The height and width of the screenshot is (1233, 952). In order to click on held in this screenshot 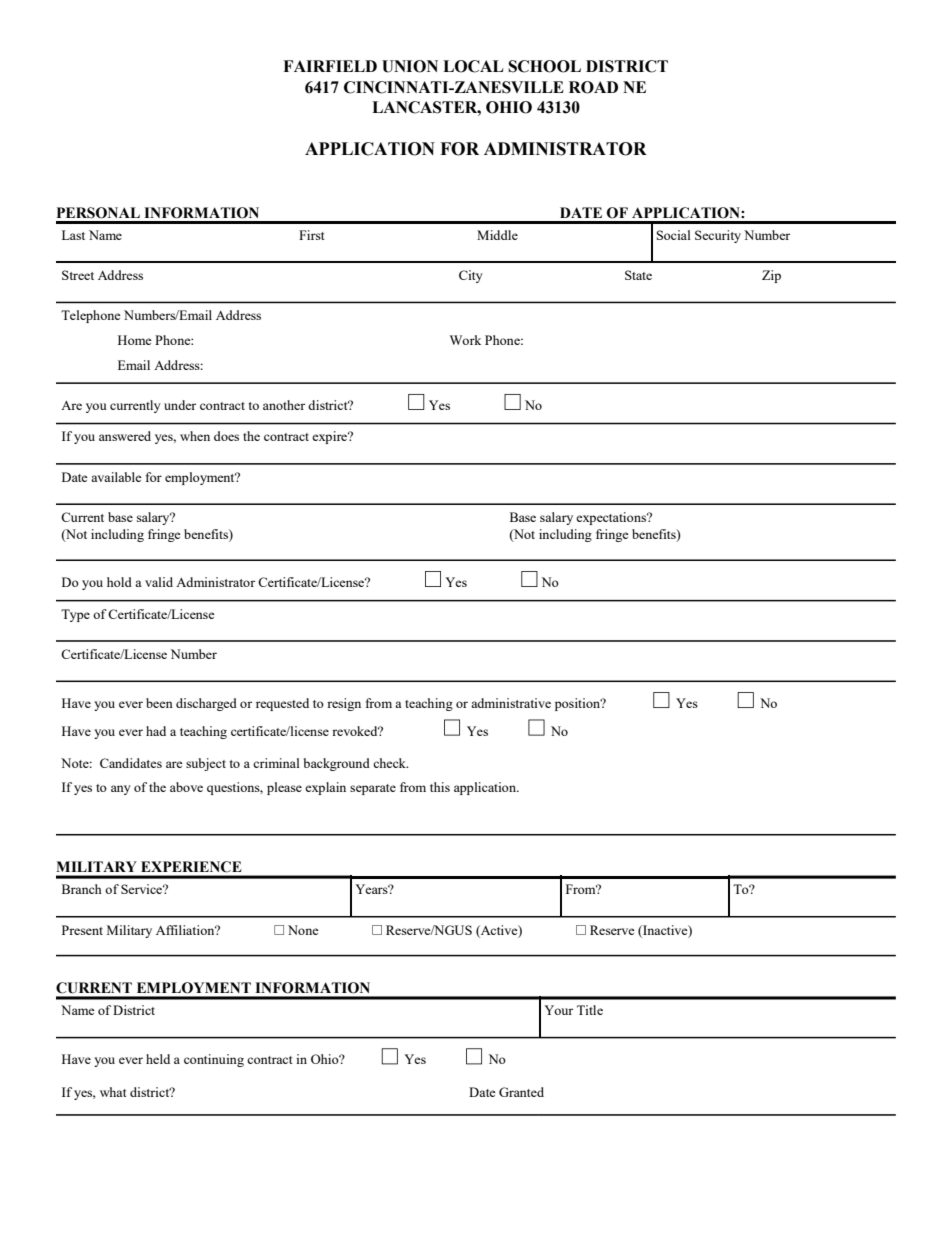, I will do `click(158, 1059)`.
